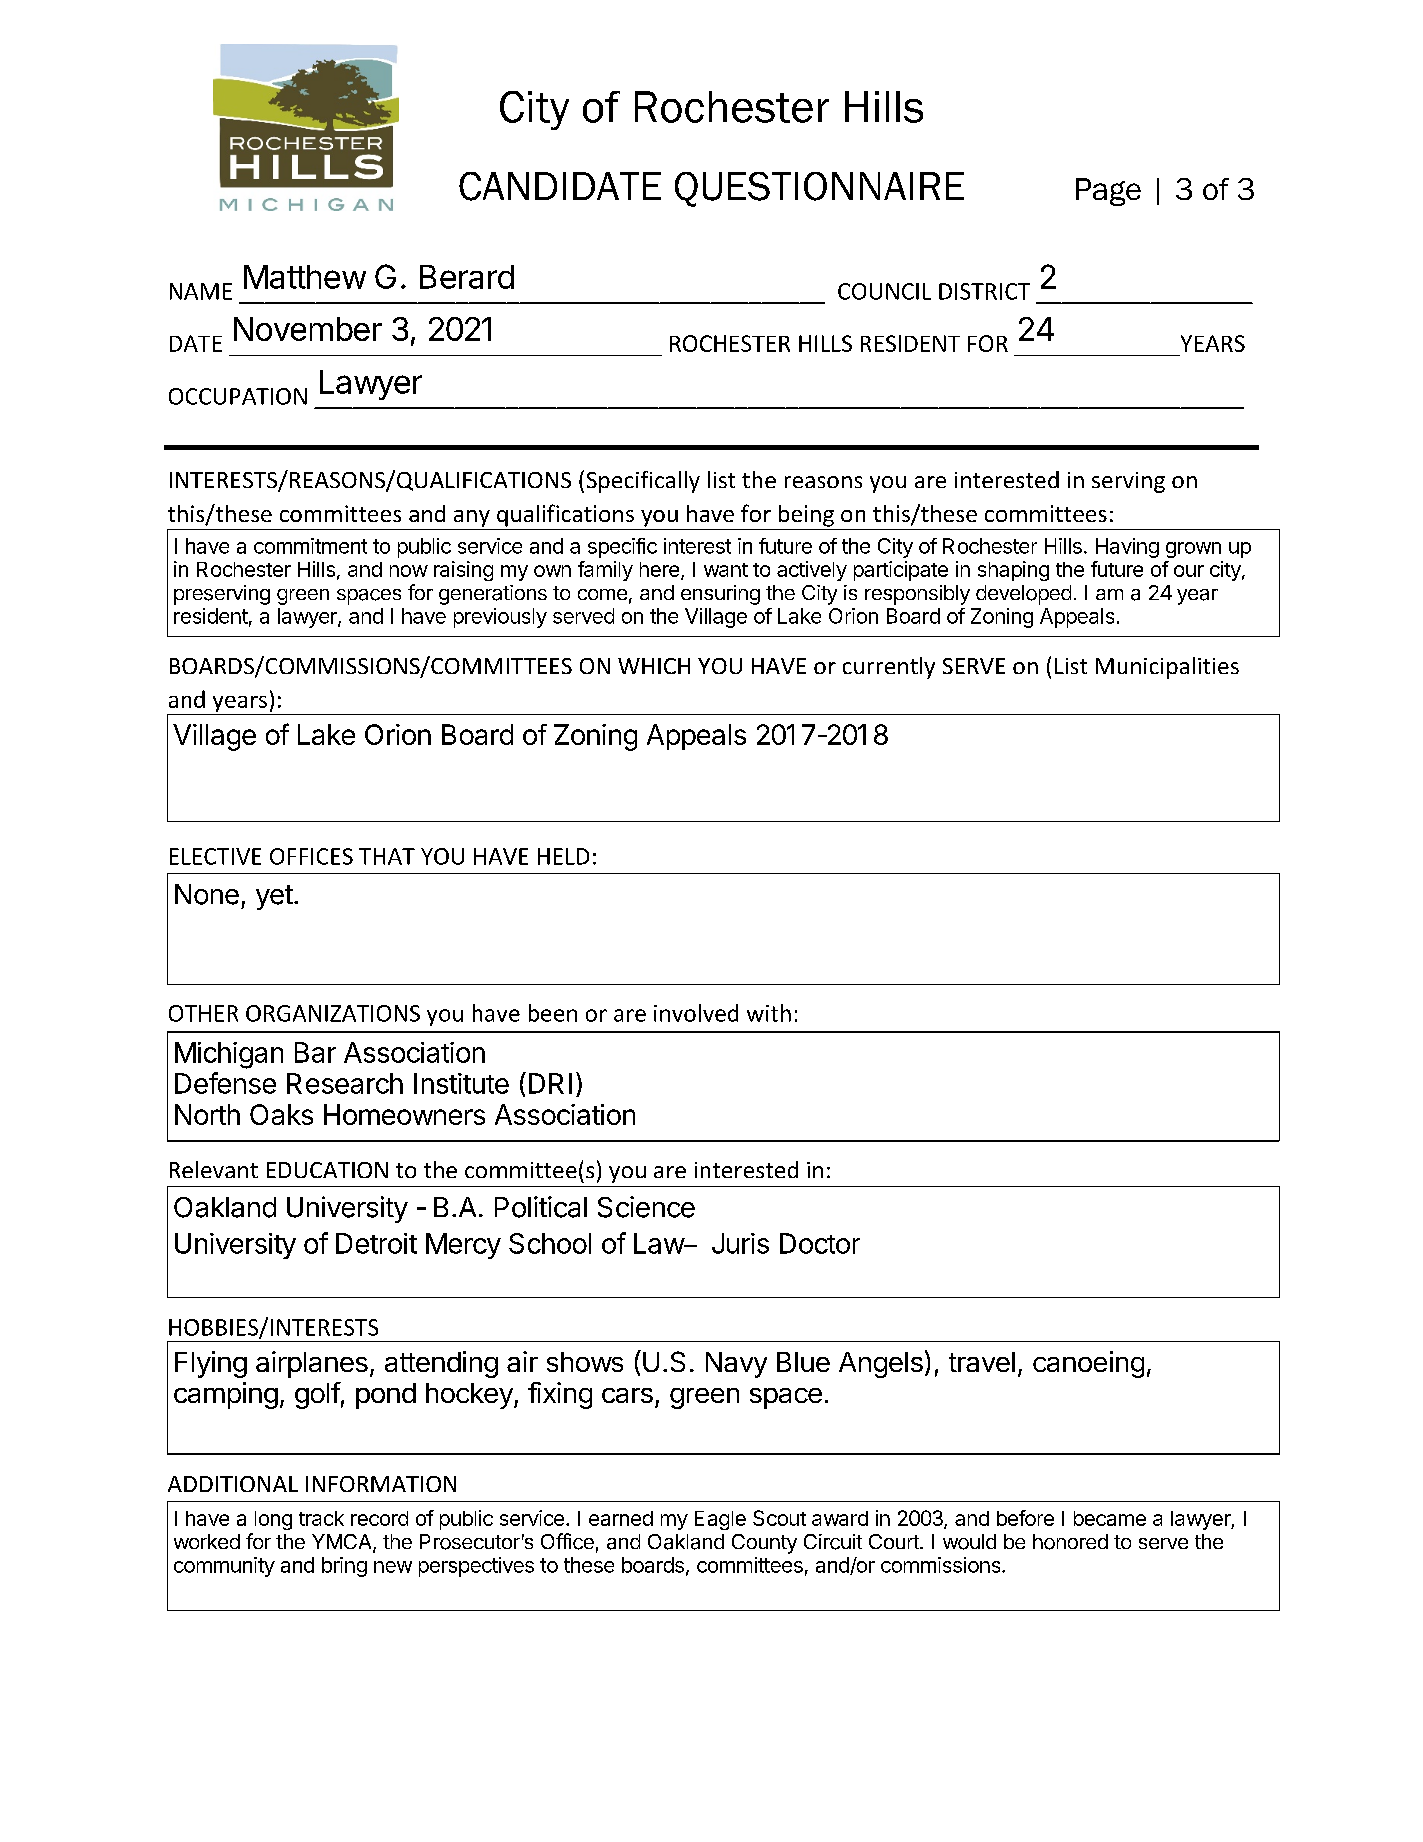 The width and height of the image is (1423, 1842). What do you see at coordinates (321, 1518) in the image?
I see `track` at bounding box center [321, 1518].
